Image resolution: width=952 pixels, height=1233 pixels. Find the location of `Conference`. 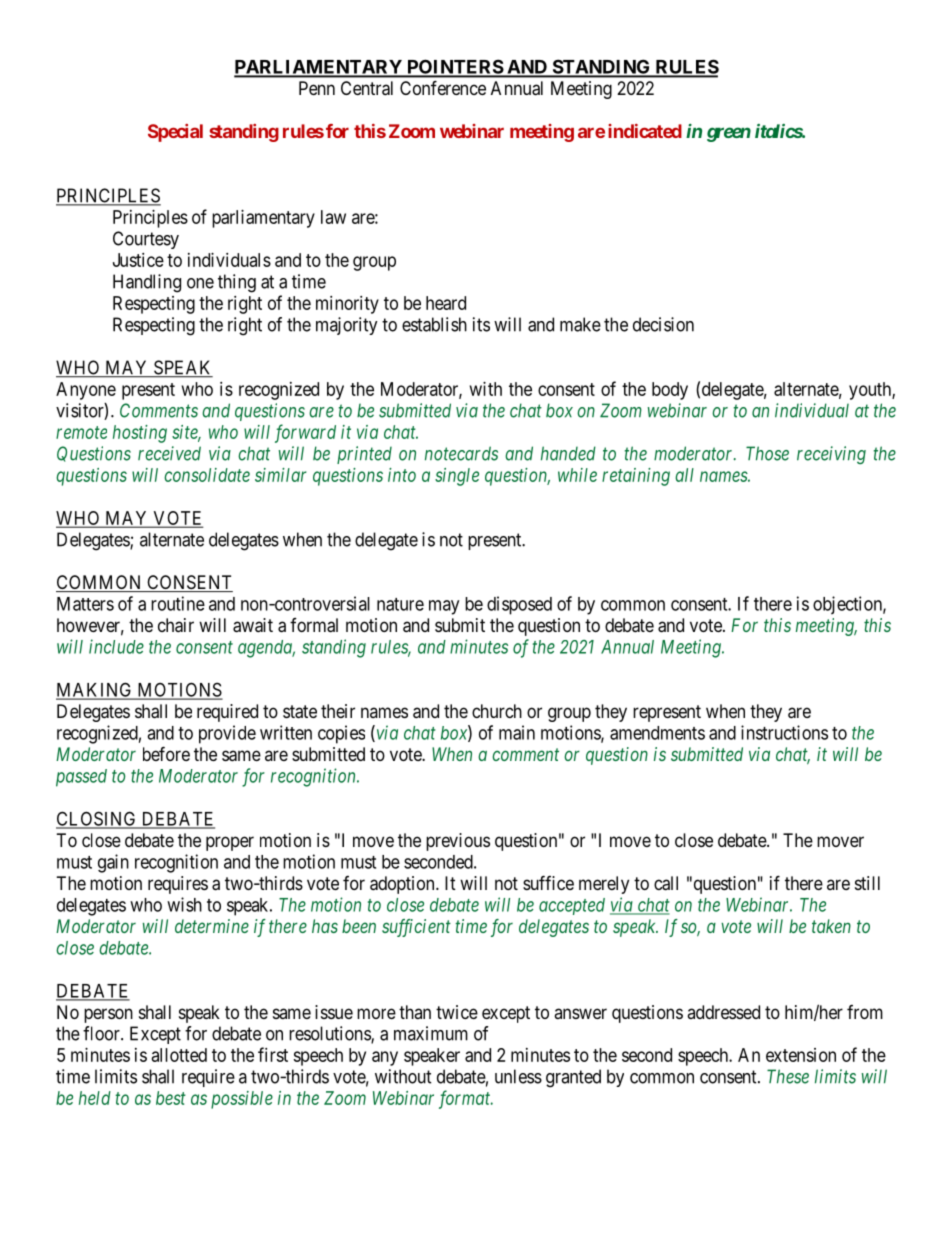

Conference is located at coordinates (443, 87).
